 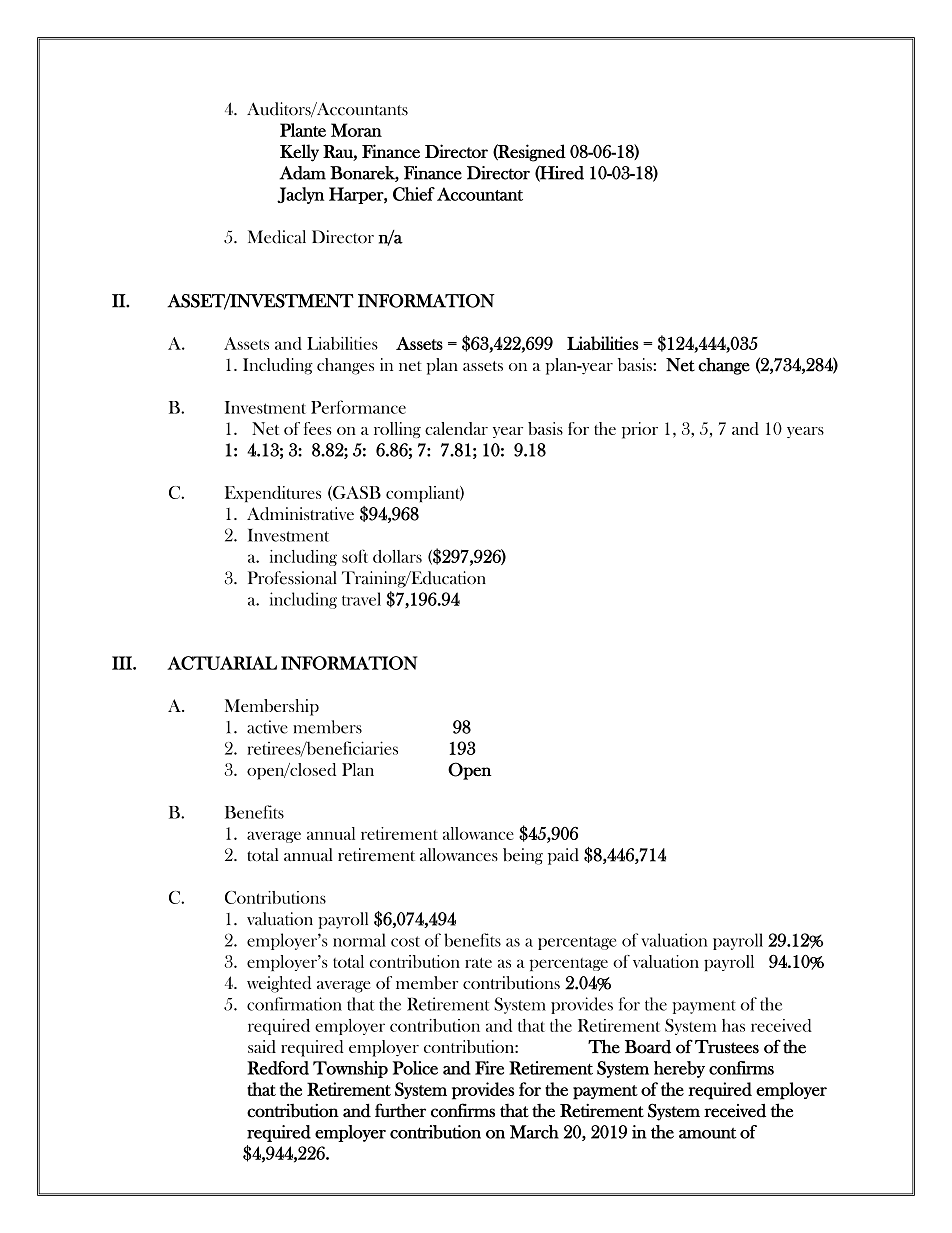 What do you see at coordinates (414, 194) in the document?
I see `Chief` at bounding box center [414, 194].
